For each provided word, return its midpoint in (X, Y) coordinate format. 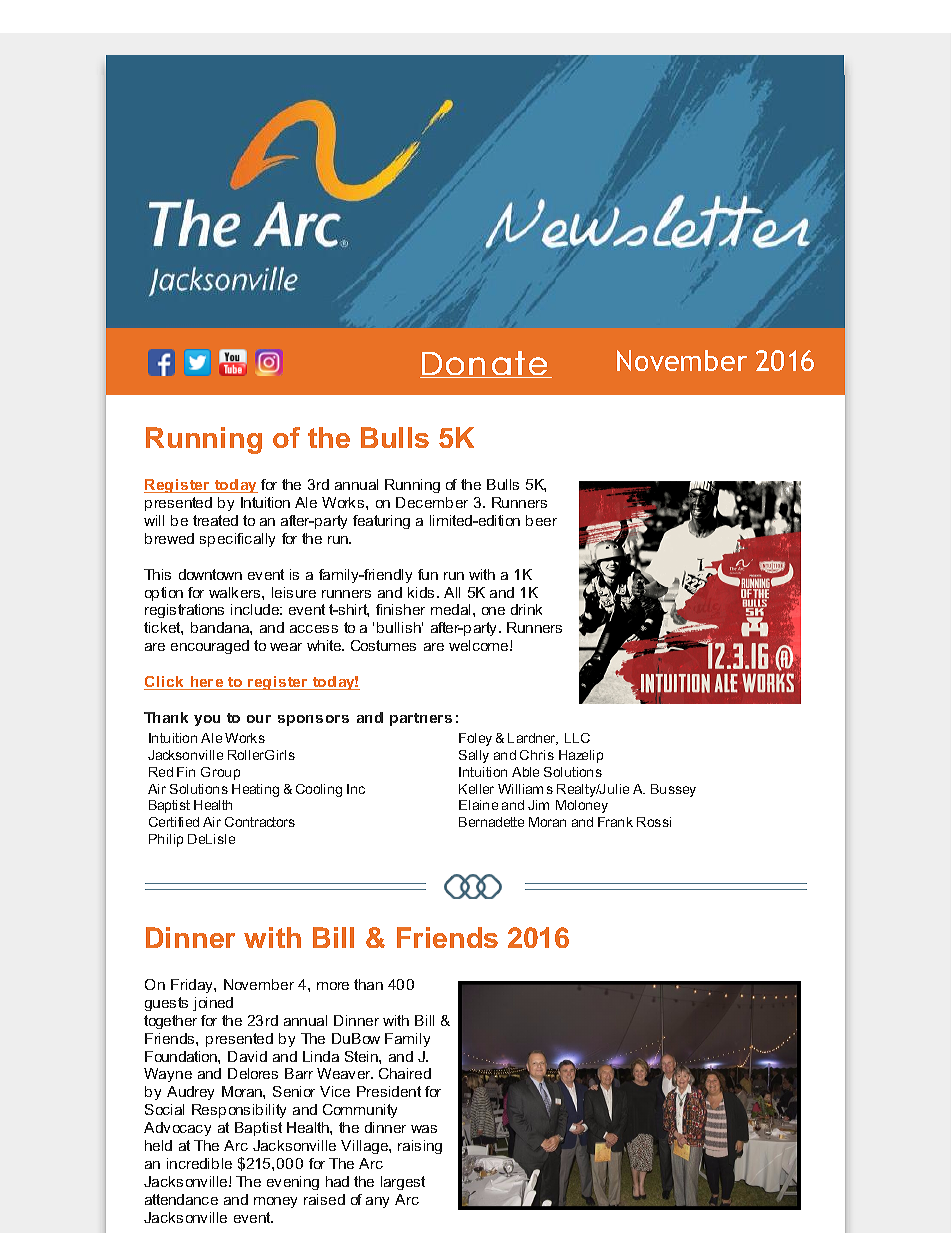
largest (403, 1183)
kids (421, 592)
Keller (476, 789)
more (333, 986)
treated (215, 520)
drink (526, 609)
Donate (484, 364)
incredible (199, 1163)
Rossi (654, 822)
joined (213, 1004)
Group (220, 773)
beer (541, 520)
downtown (210, 574)
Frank (615, 822)
